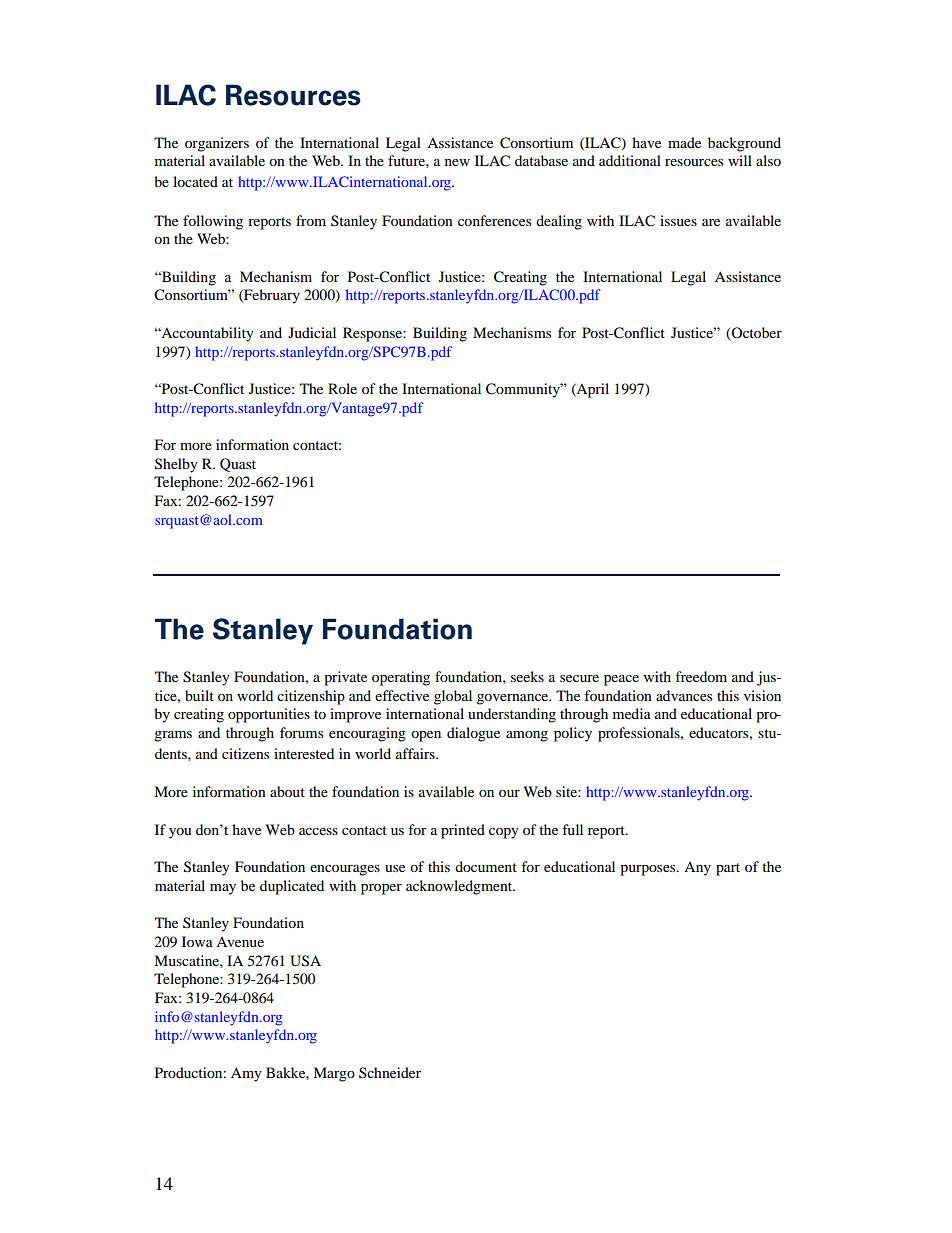  What do you see at coordinates (527, 676) in the screenshot?
I see `seeks` at bounding box center [527, 676].
